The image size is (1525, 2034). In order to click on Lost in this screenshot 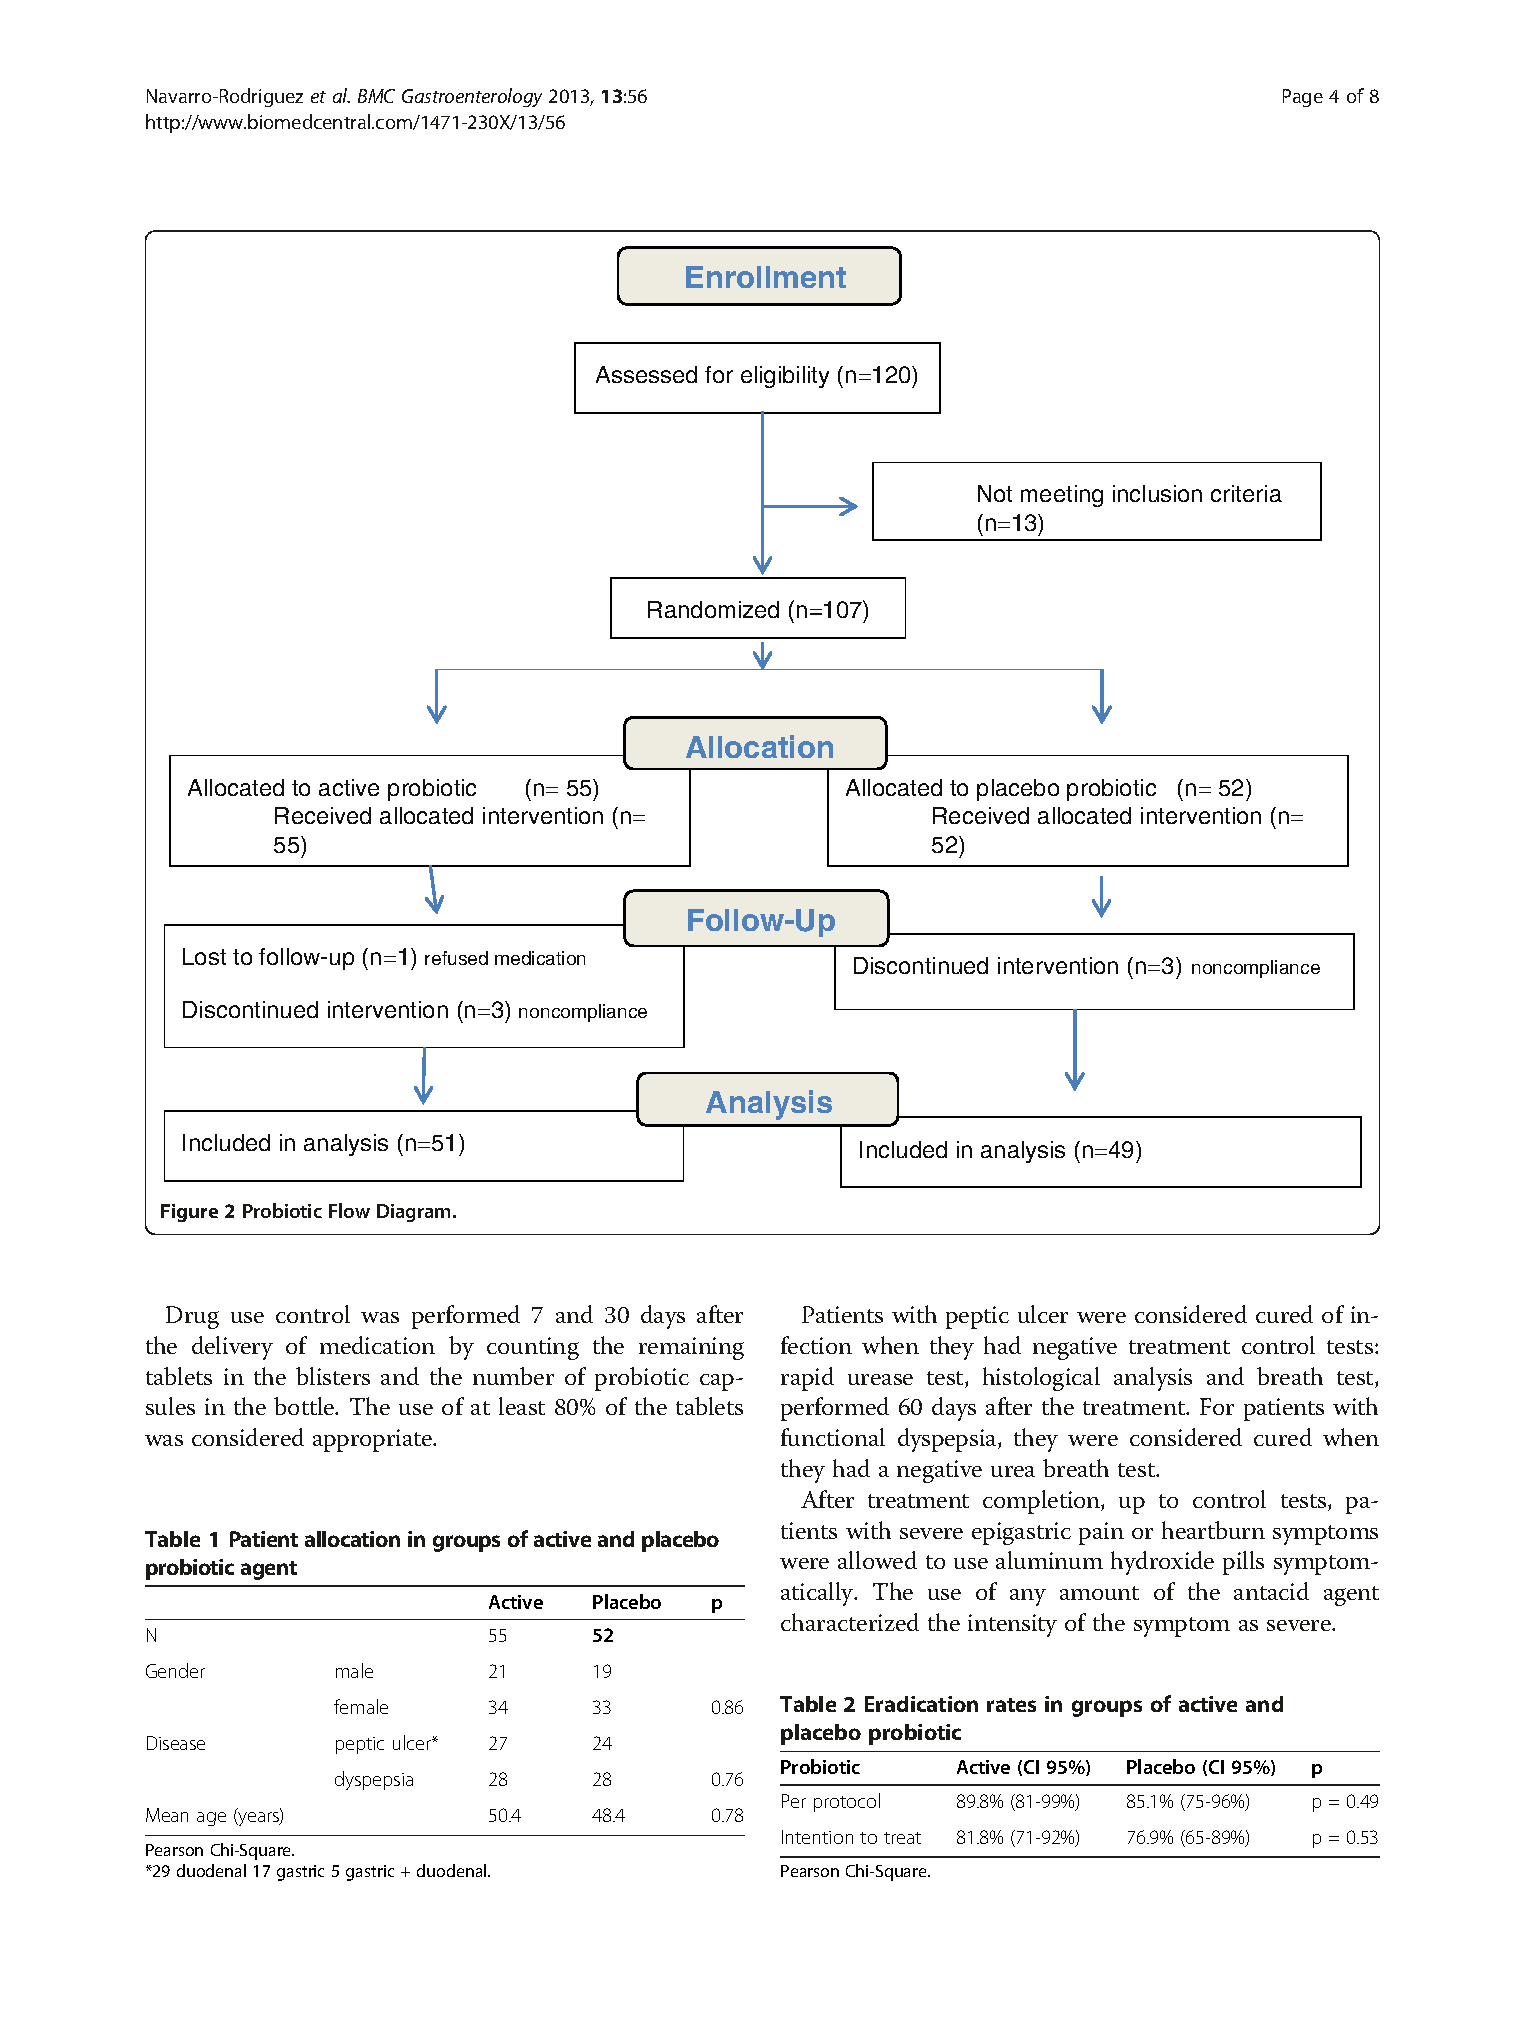, I will do `click(204, 956)`.
